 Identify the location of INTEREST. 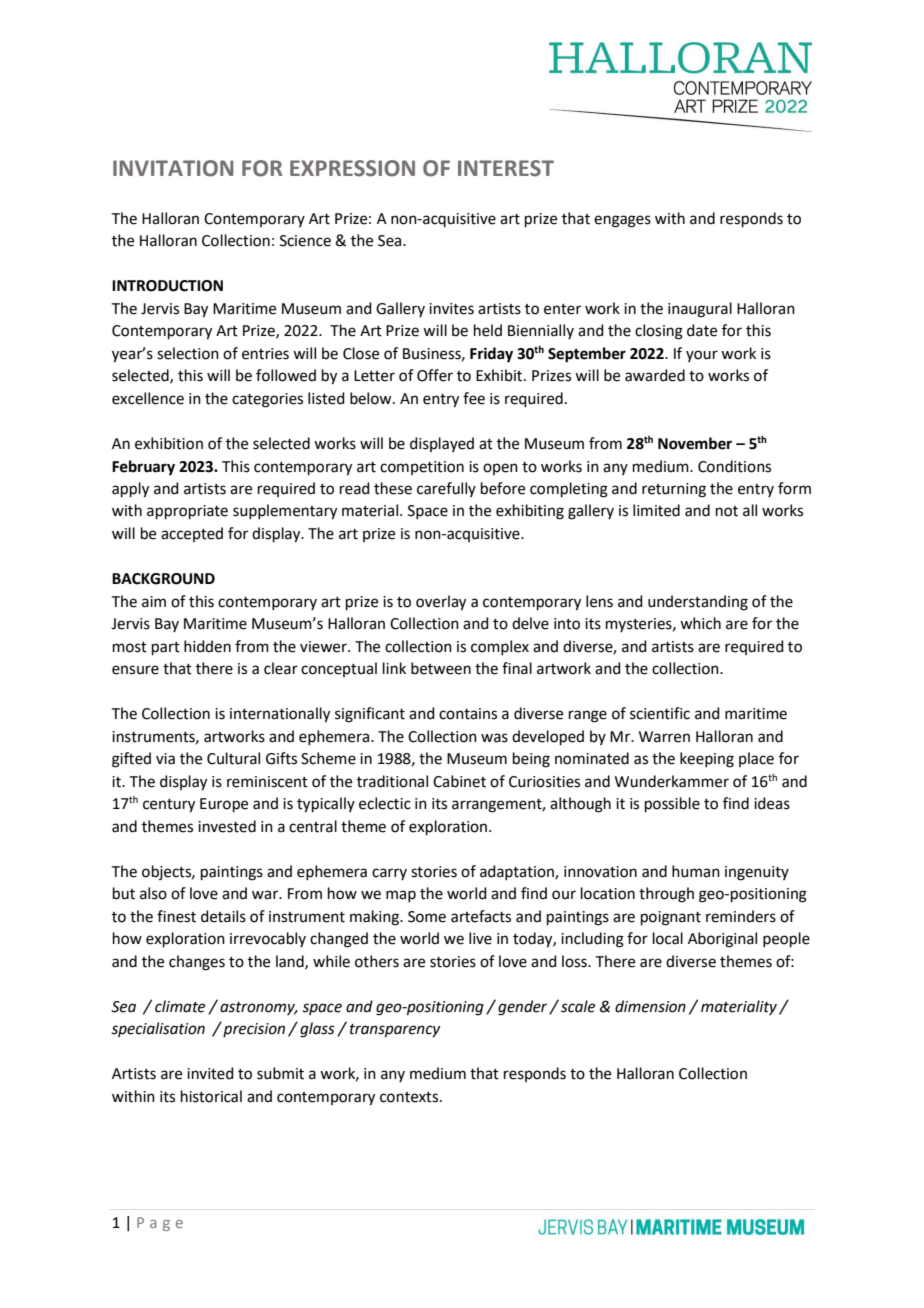
(506, 168).
